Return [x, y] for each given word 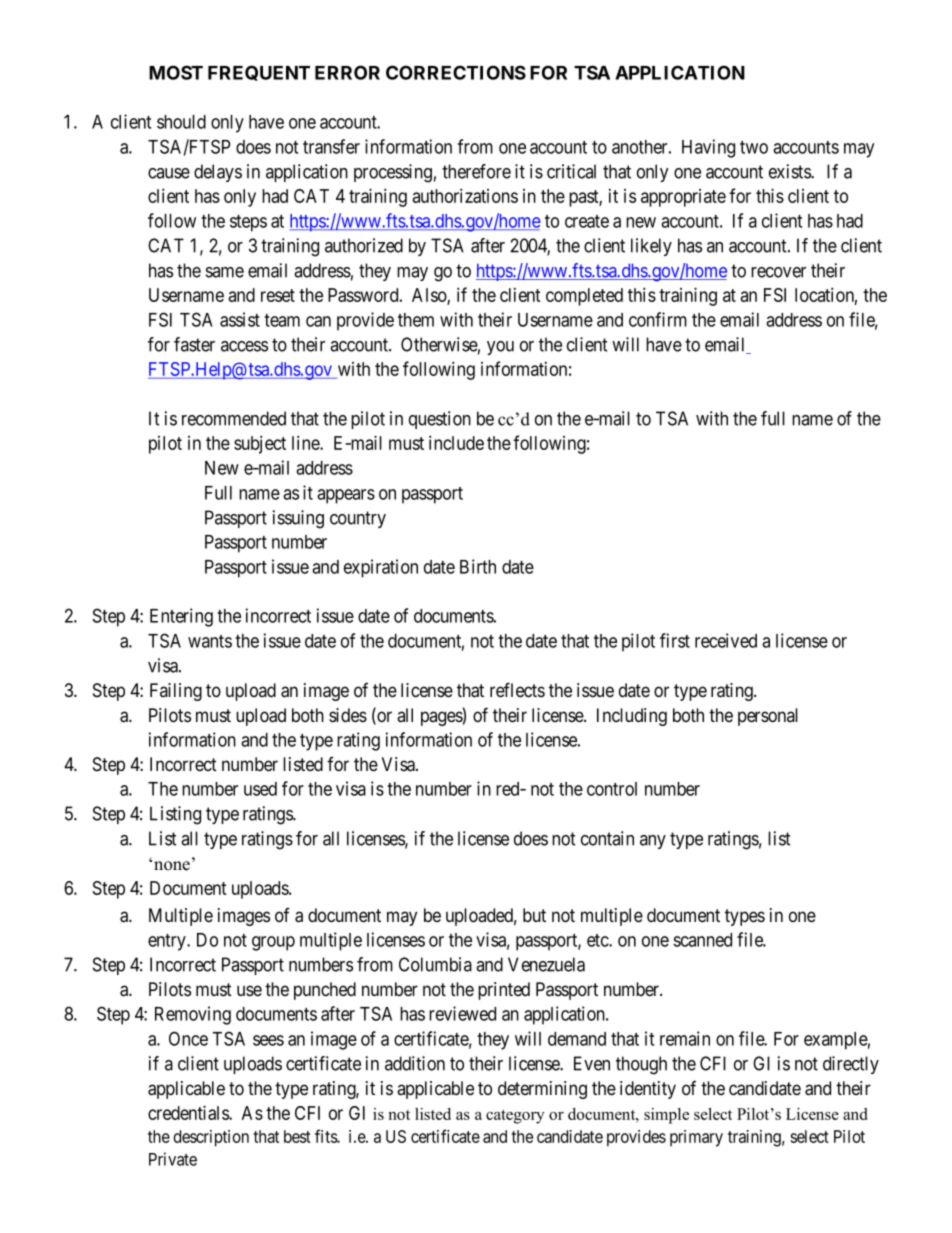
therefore [476, 171]
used [260, 789]
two [754, 147]
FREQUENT [259, 73]
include [456, 442]
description [211, 1138]
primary [696, 1138]
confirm [658, 319]
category [515, 1117]
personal [768, 717]
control [612, 789]
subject [260, 444]
